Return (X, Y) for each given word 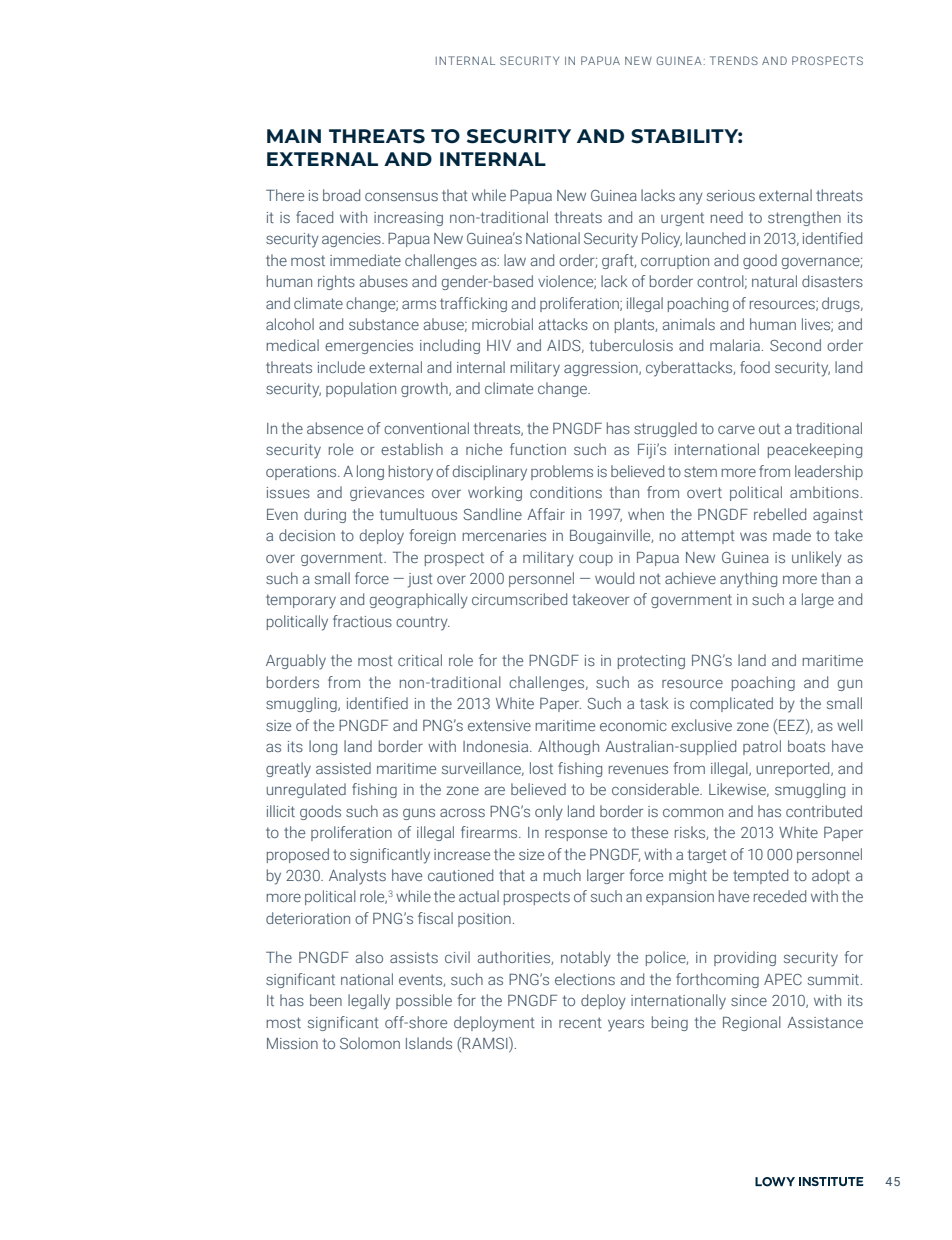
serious (731, 195)
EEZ (793, 725)
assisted (343, 768)
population (361, 389)
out (769, 428)
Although (568, 747)
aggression (602, 369)
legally (369, 1002)
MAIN (294, 136)
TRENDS (734, 60)
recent (580, 1022)
